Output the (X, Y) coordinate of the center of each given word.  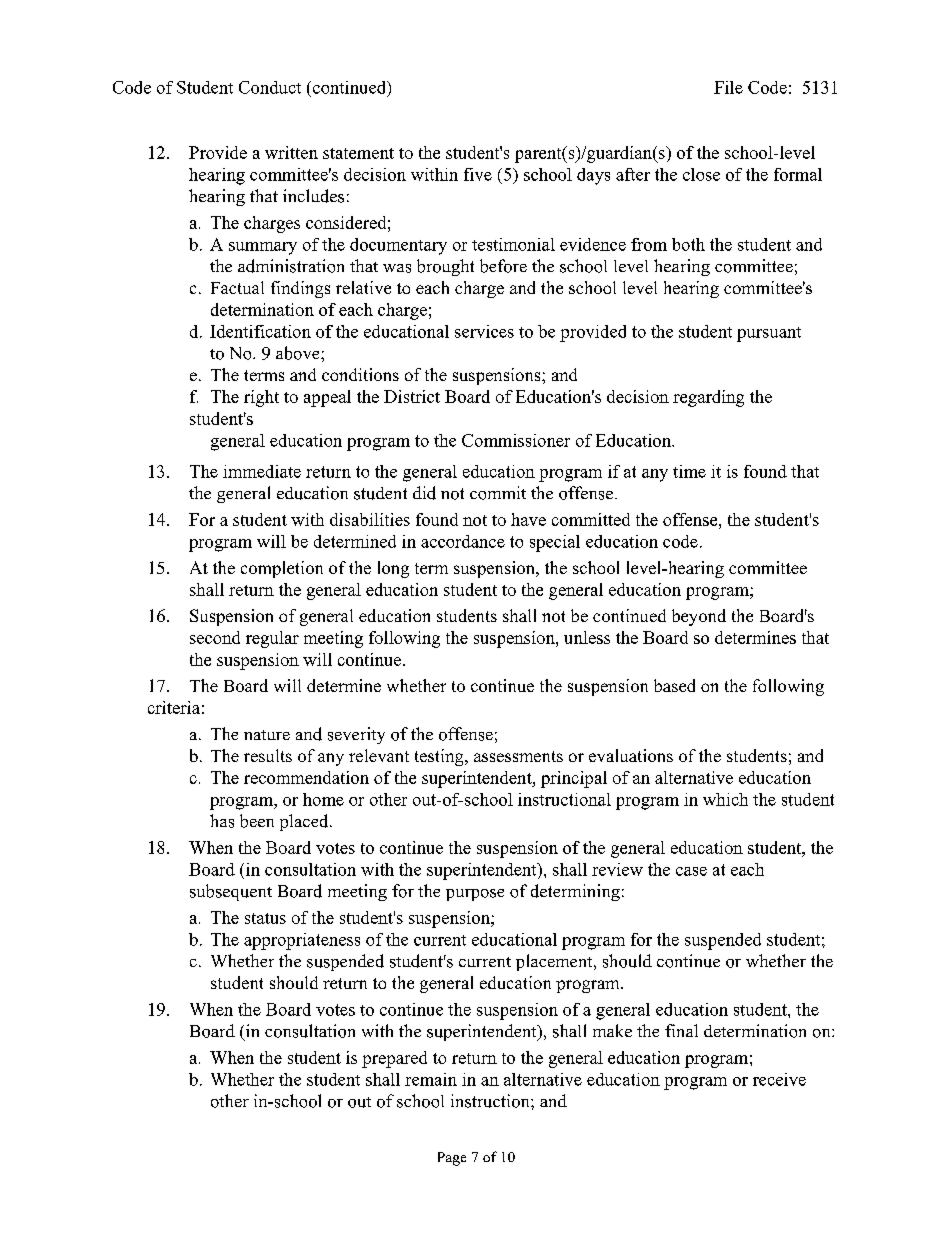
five (478, 174)
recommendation (306, 777)
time (689, 471)
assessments (518, 756)
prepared (394, 1059)
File (728, 87)
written (291, 152)
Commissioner (516, 440)
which (725, 799)
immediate (262, 471)
